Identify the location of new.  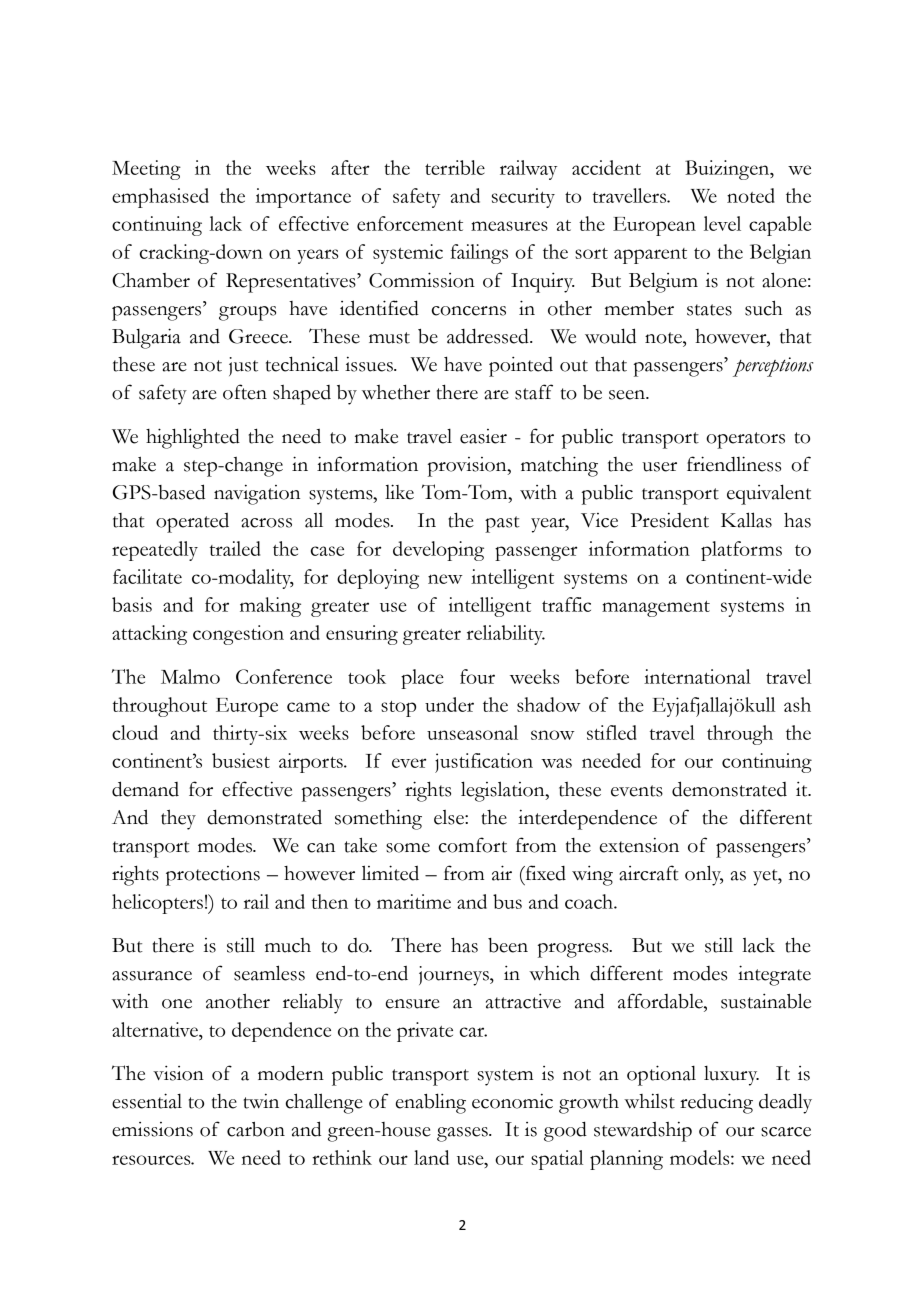
(445, 579).
